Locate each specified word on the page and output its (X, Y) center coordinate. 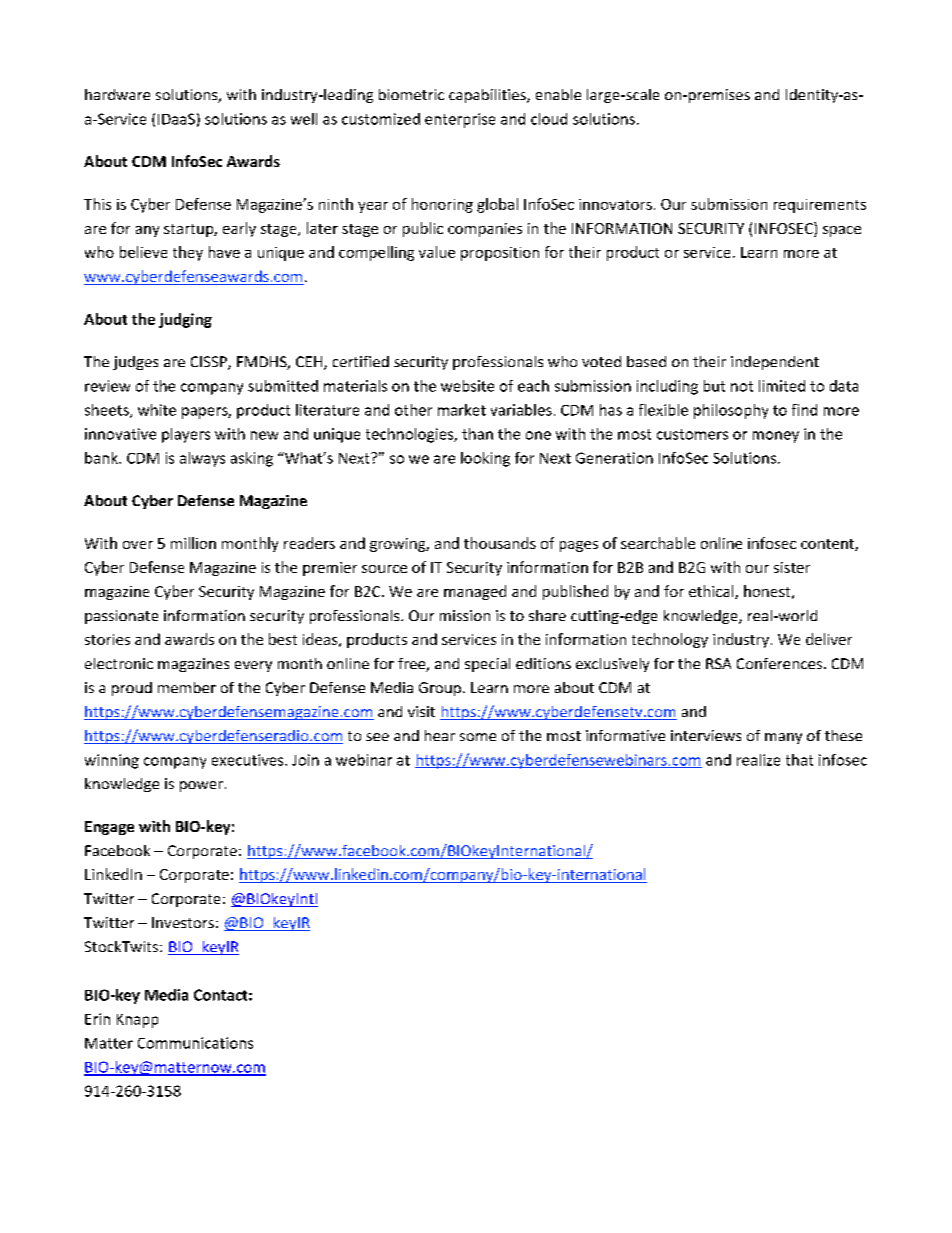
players (186, 435)
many (783, 738)
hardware (117, 94)
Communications (195, 1043)
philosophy (731, 411)
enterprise (460, 120)
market (462, 410)
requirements (820, 206)
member (187, 687)
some (478, 737)
